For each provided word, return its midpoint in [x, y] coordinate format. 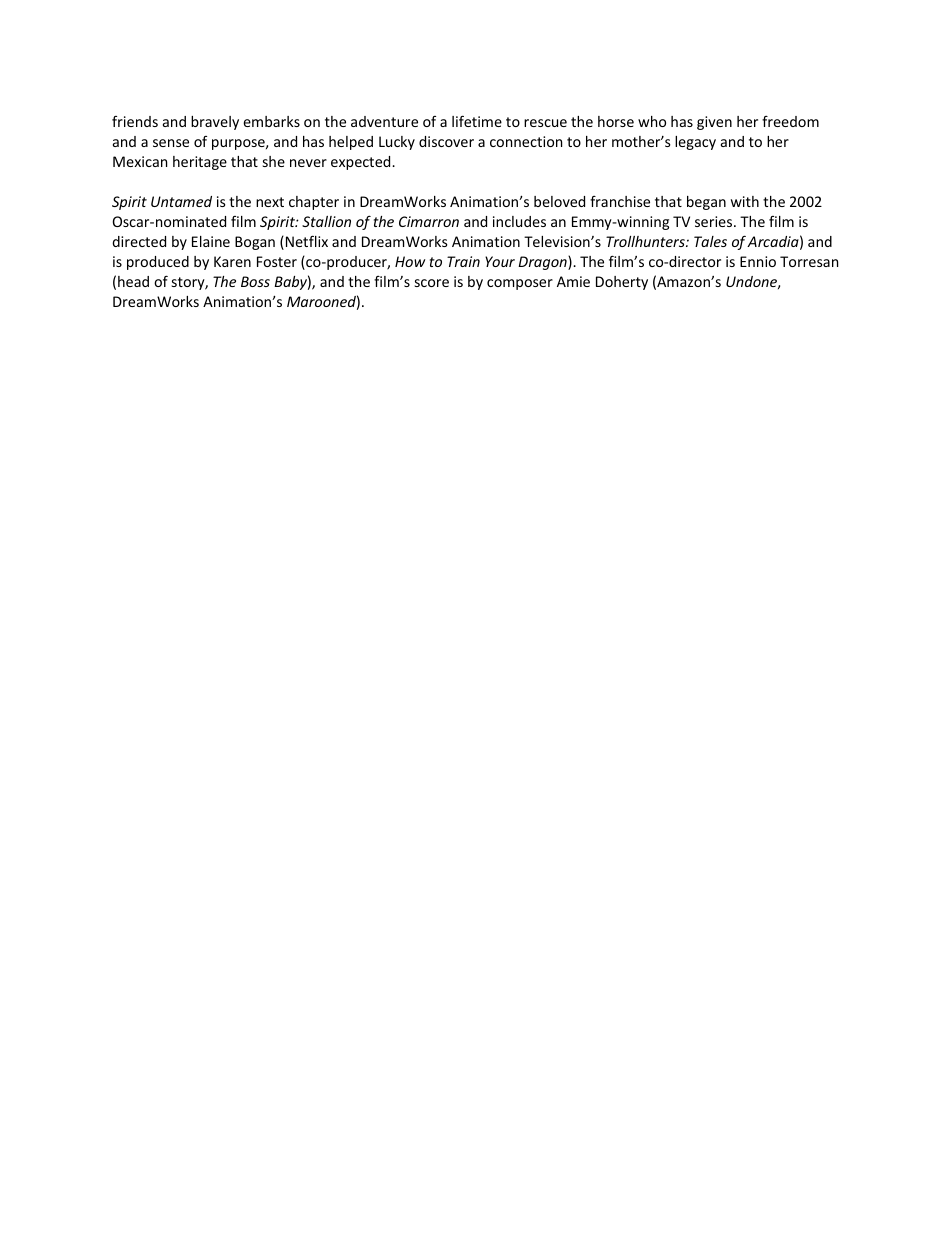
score [432, 283]
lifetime [477, 121]
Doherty [622, 283]
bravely [215, 123]
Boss [255, 281]
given [714, 123]
